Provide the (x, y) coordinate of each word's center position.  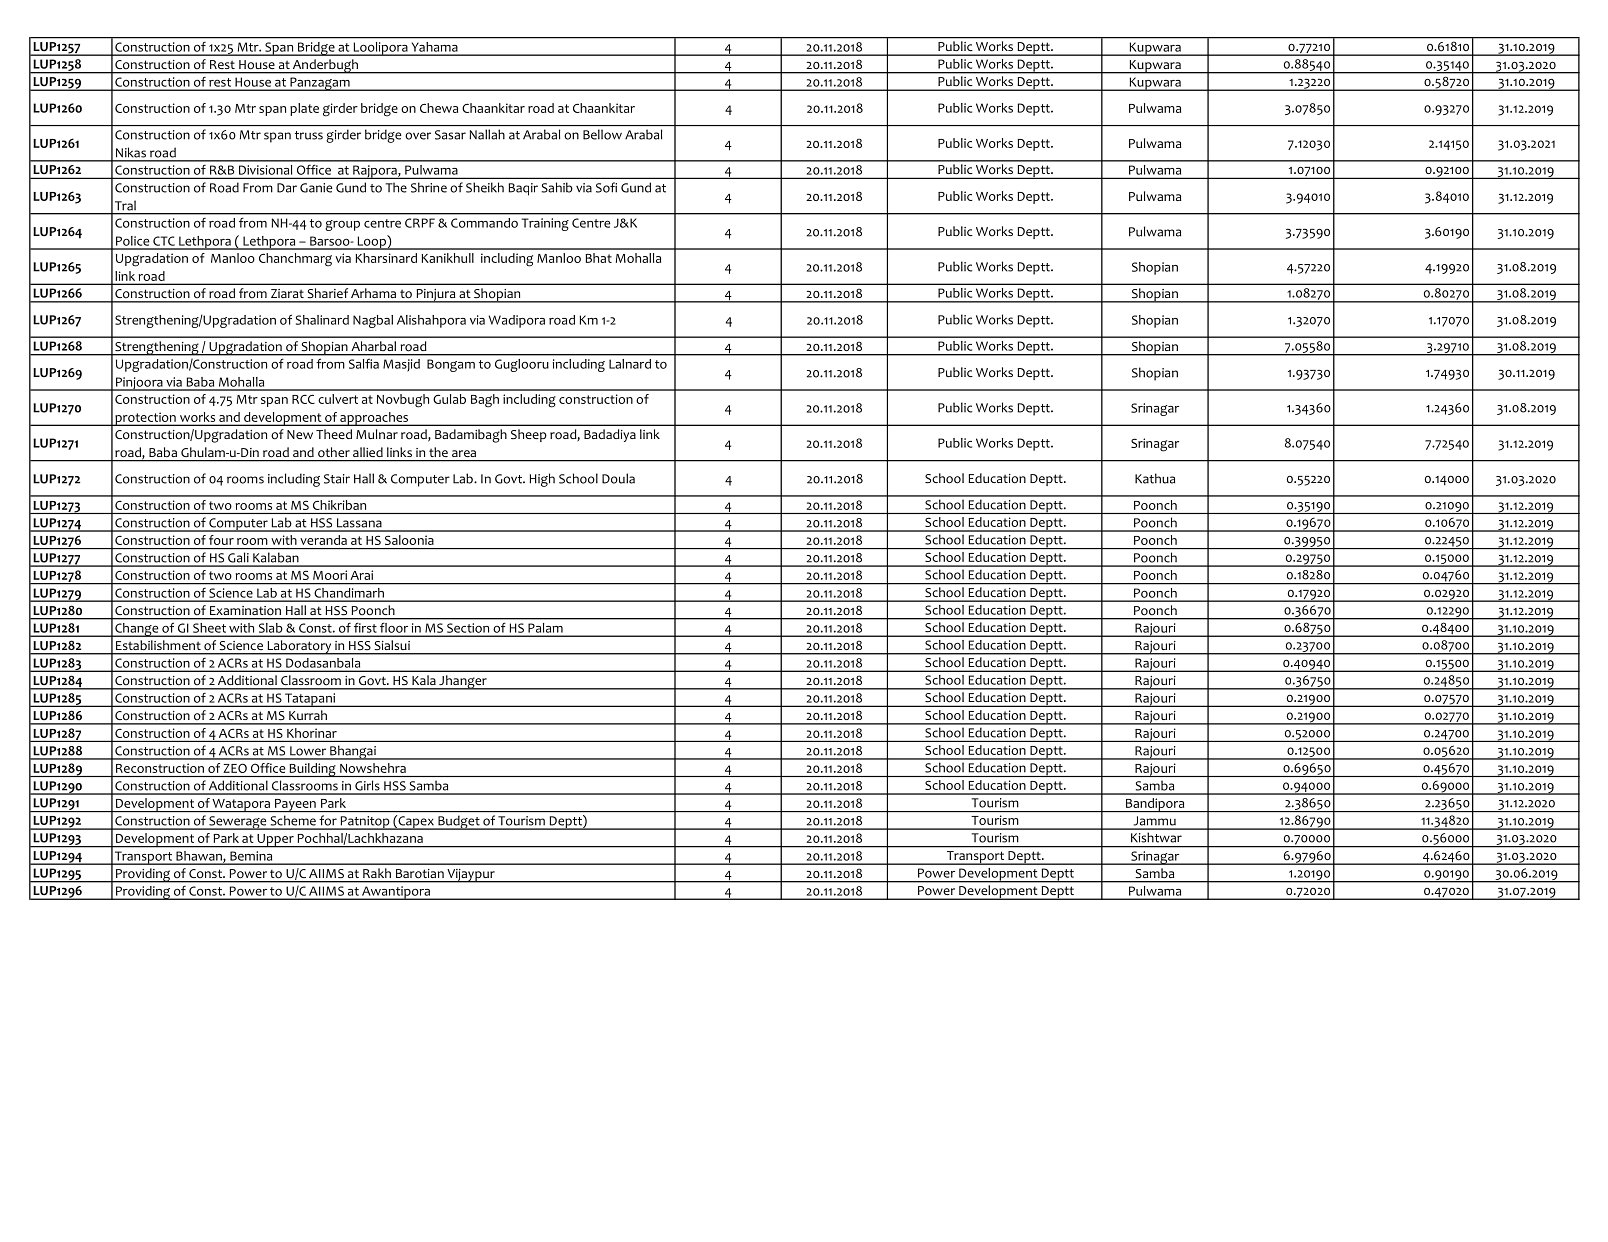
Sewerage (238, 823)
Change (137, 630)
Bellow (602, 134)
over (418, 136)
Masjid (401, 365)
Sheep (529, 435)
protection (145, 419)
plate (304, 109)
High (542, 480)
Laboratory (299, 647)
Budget (459, 823)
